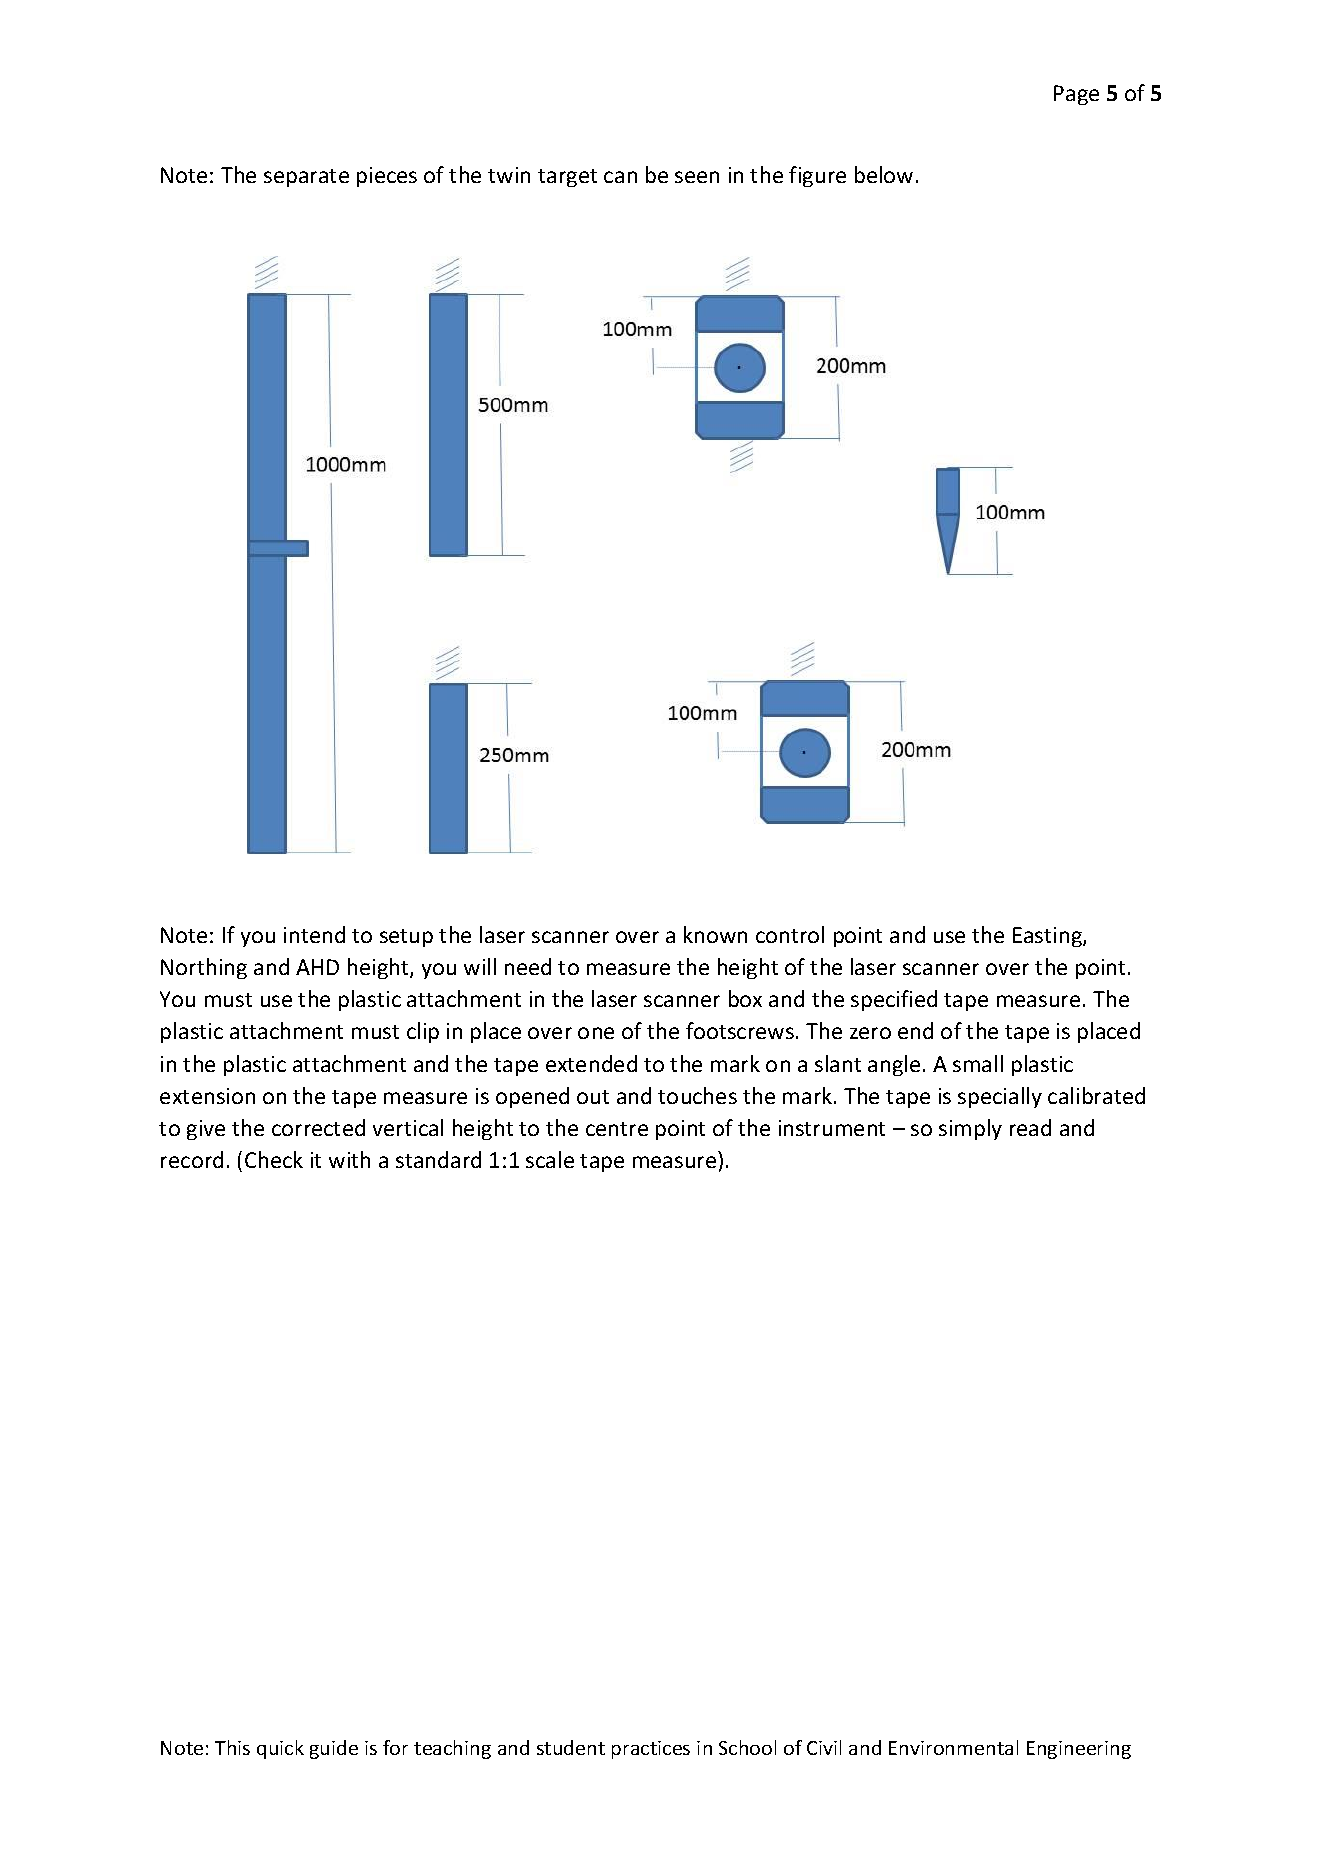 The height and width of the page is (1870, 1322). I want to click on Check, so click(274, 1159).
